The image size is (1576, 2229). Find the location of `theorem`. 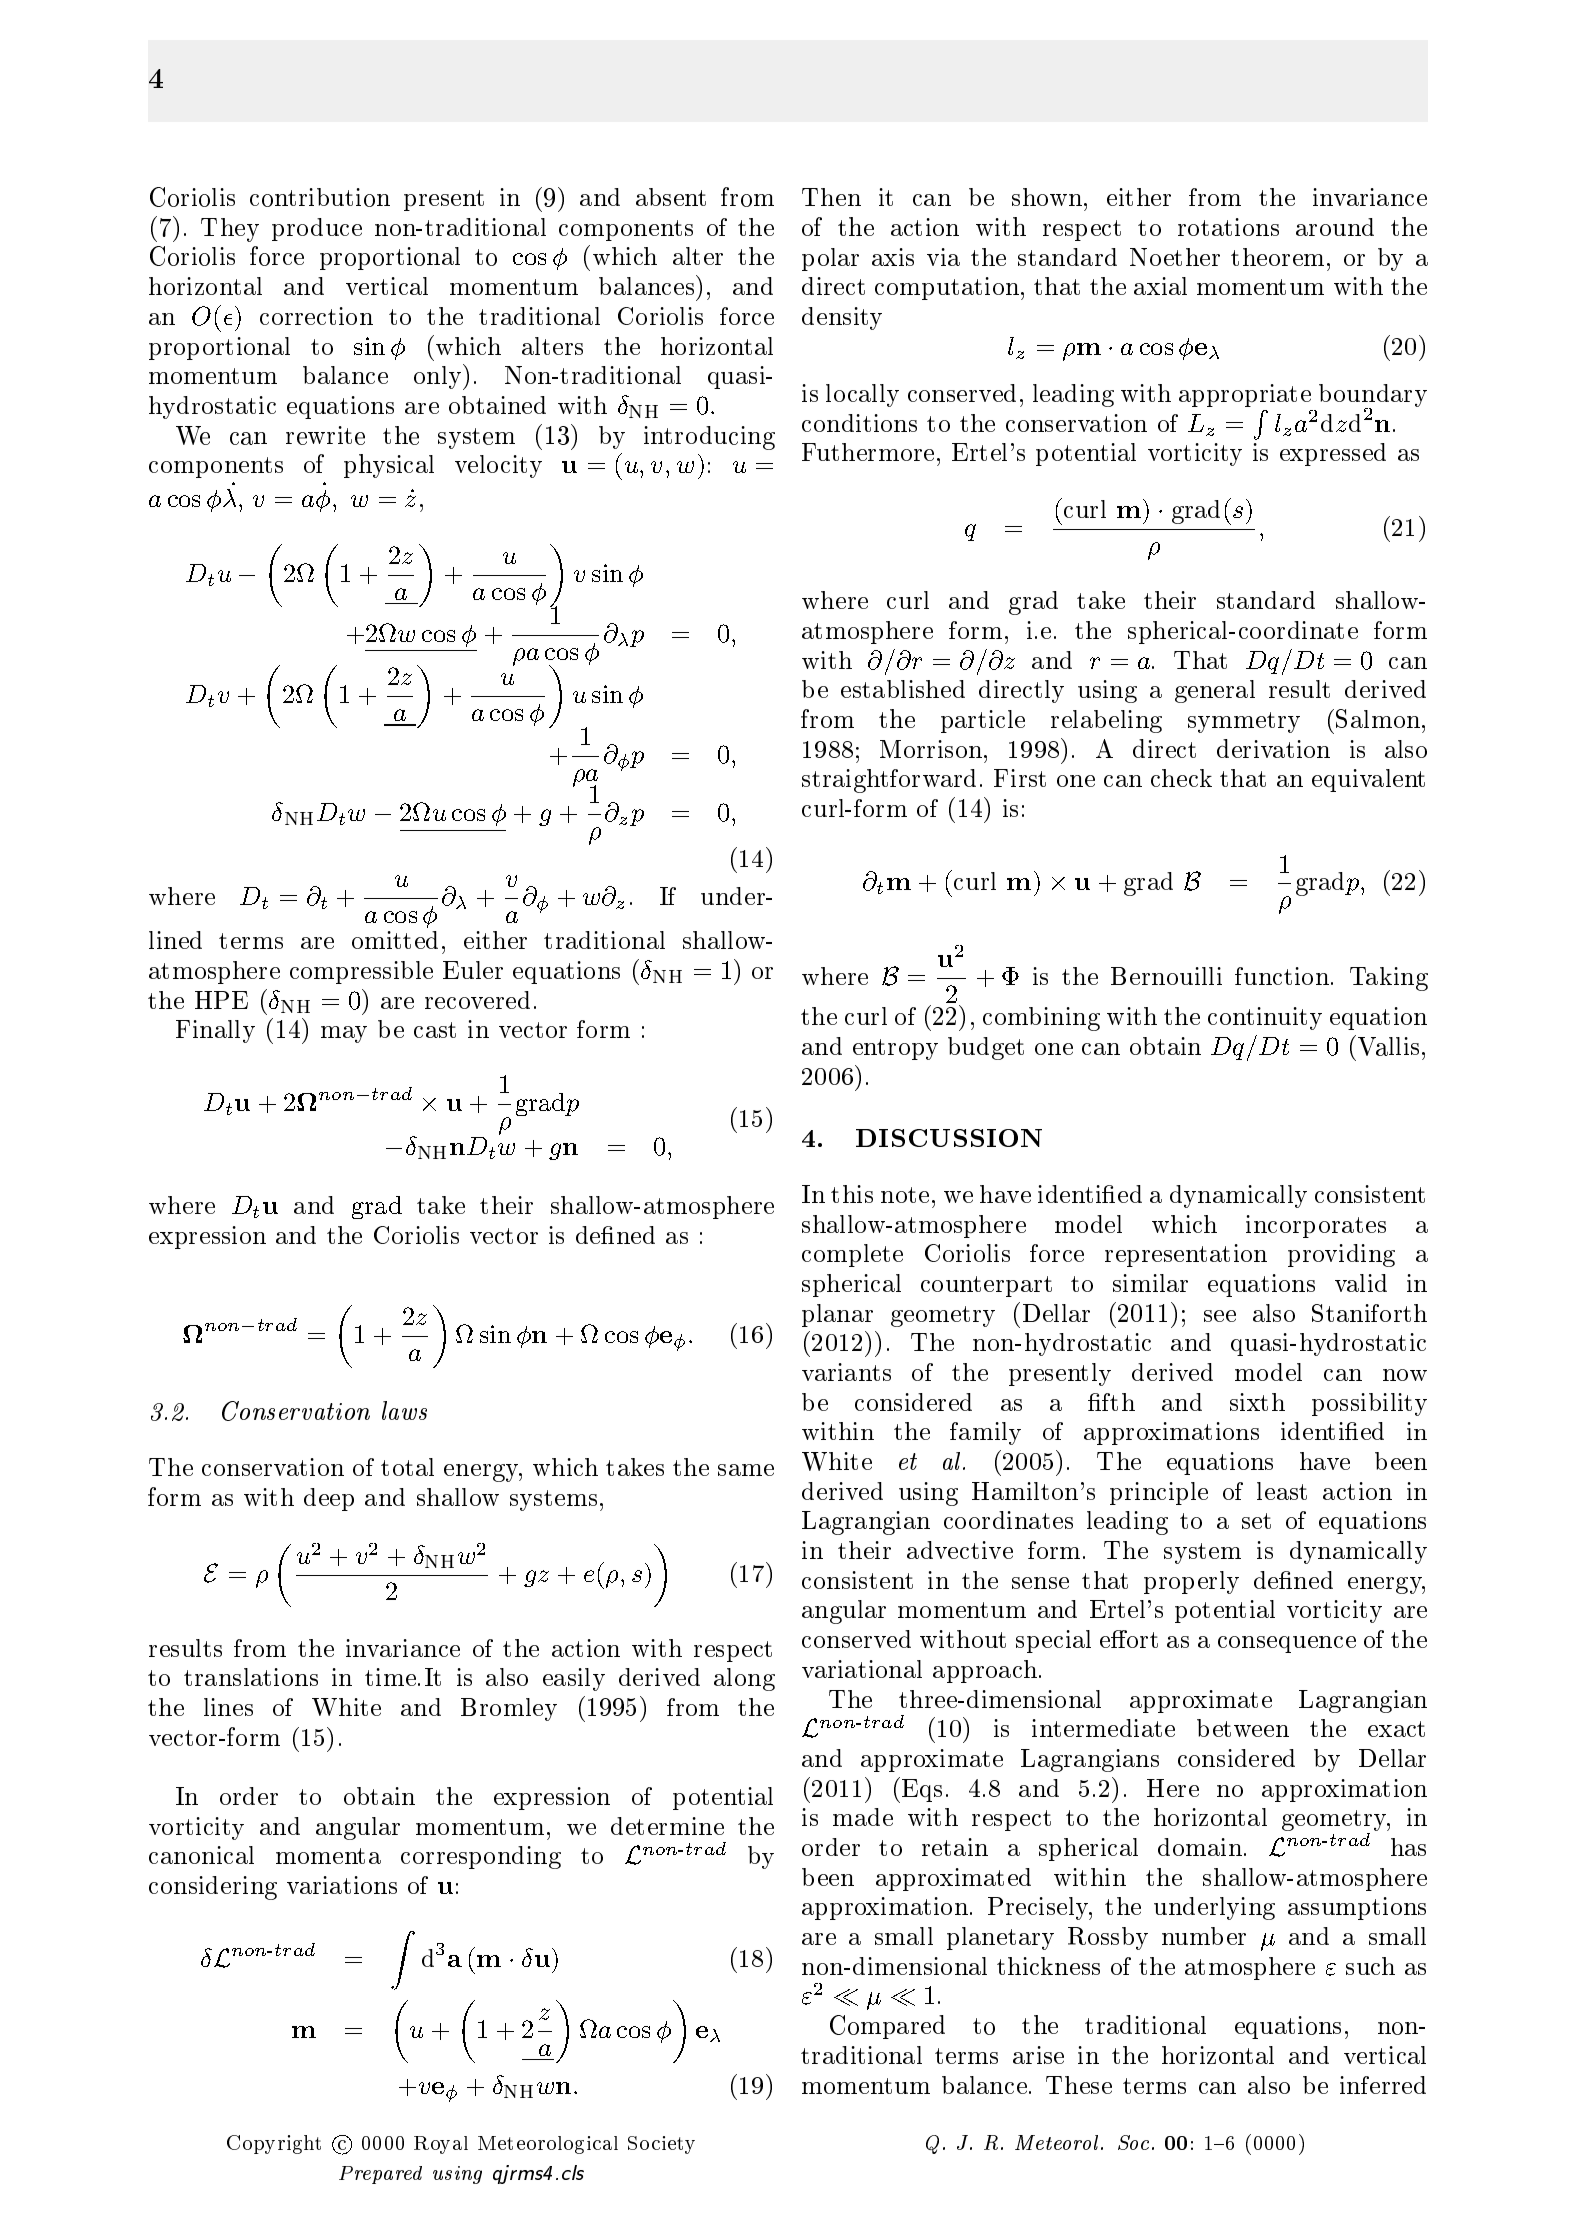

theorem is located at coordinates (1277, 257).
